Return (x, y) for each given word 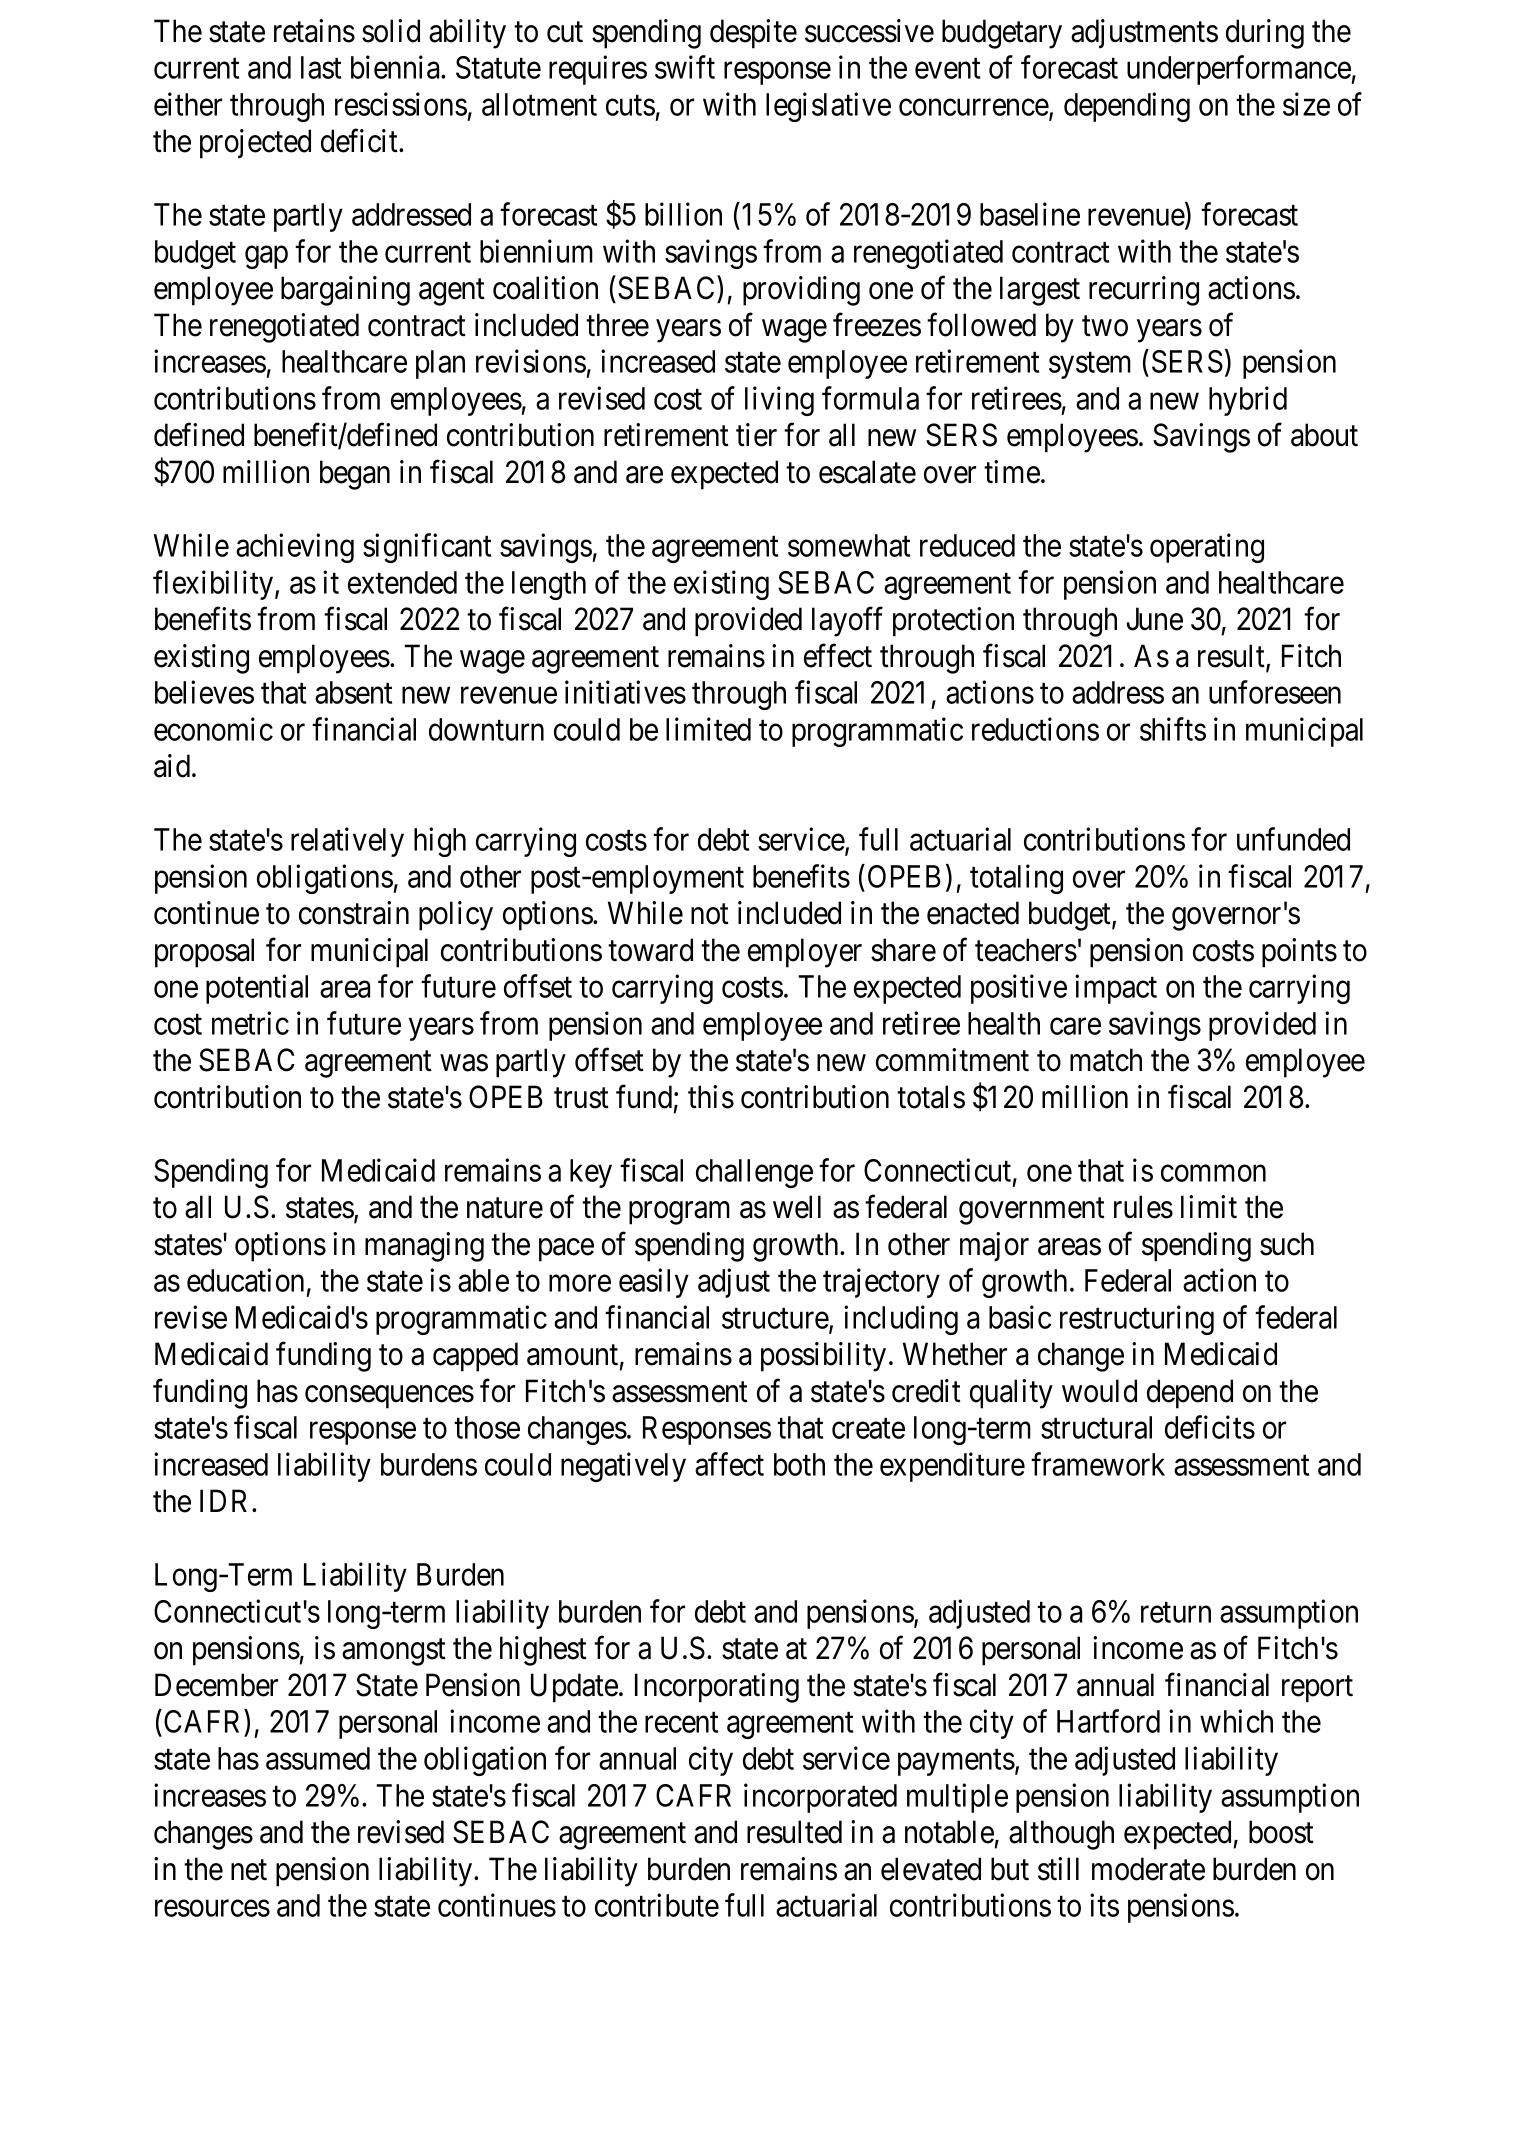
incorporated (820, 1798)
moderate (1148, 1869)
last (321, 67)
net (249, 1870)
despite (753, 34)
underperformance (1239, 70)
